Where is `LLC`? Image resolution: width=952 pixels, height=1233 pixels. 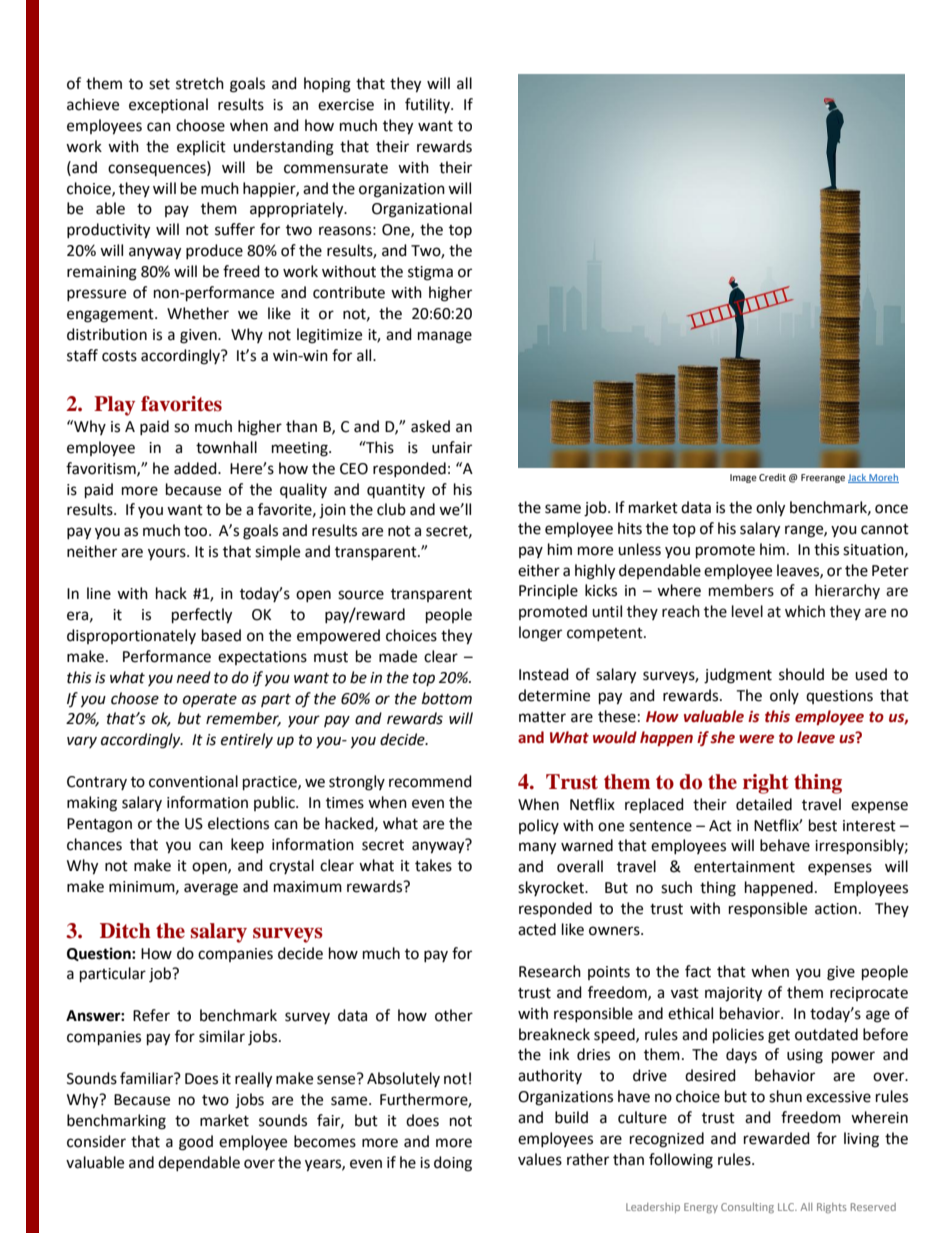 LLC is located at coordinates (787, 1207).
